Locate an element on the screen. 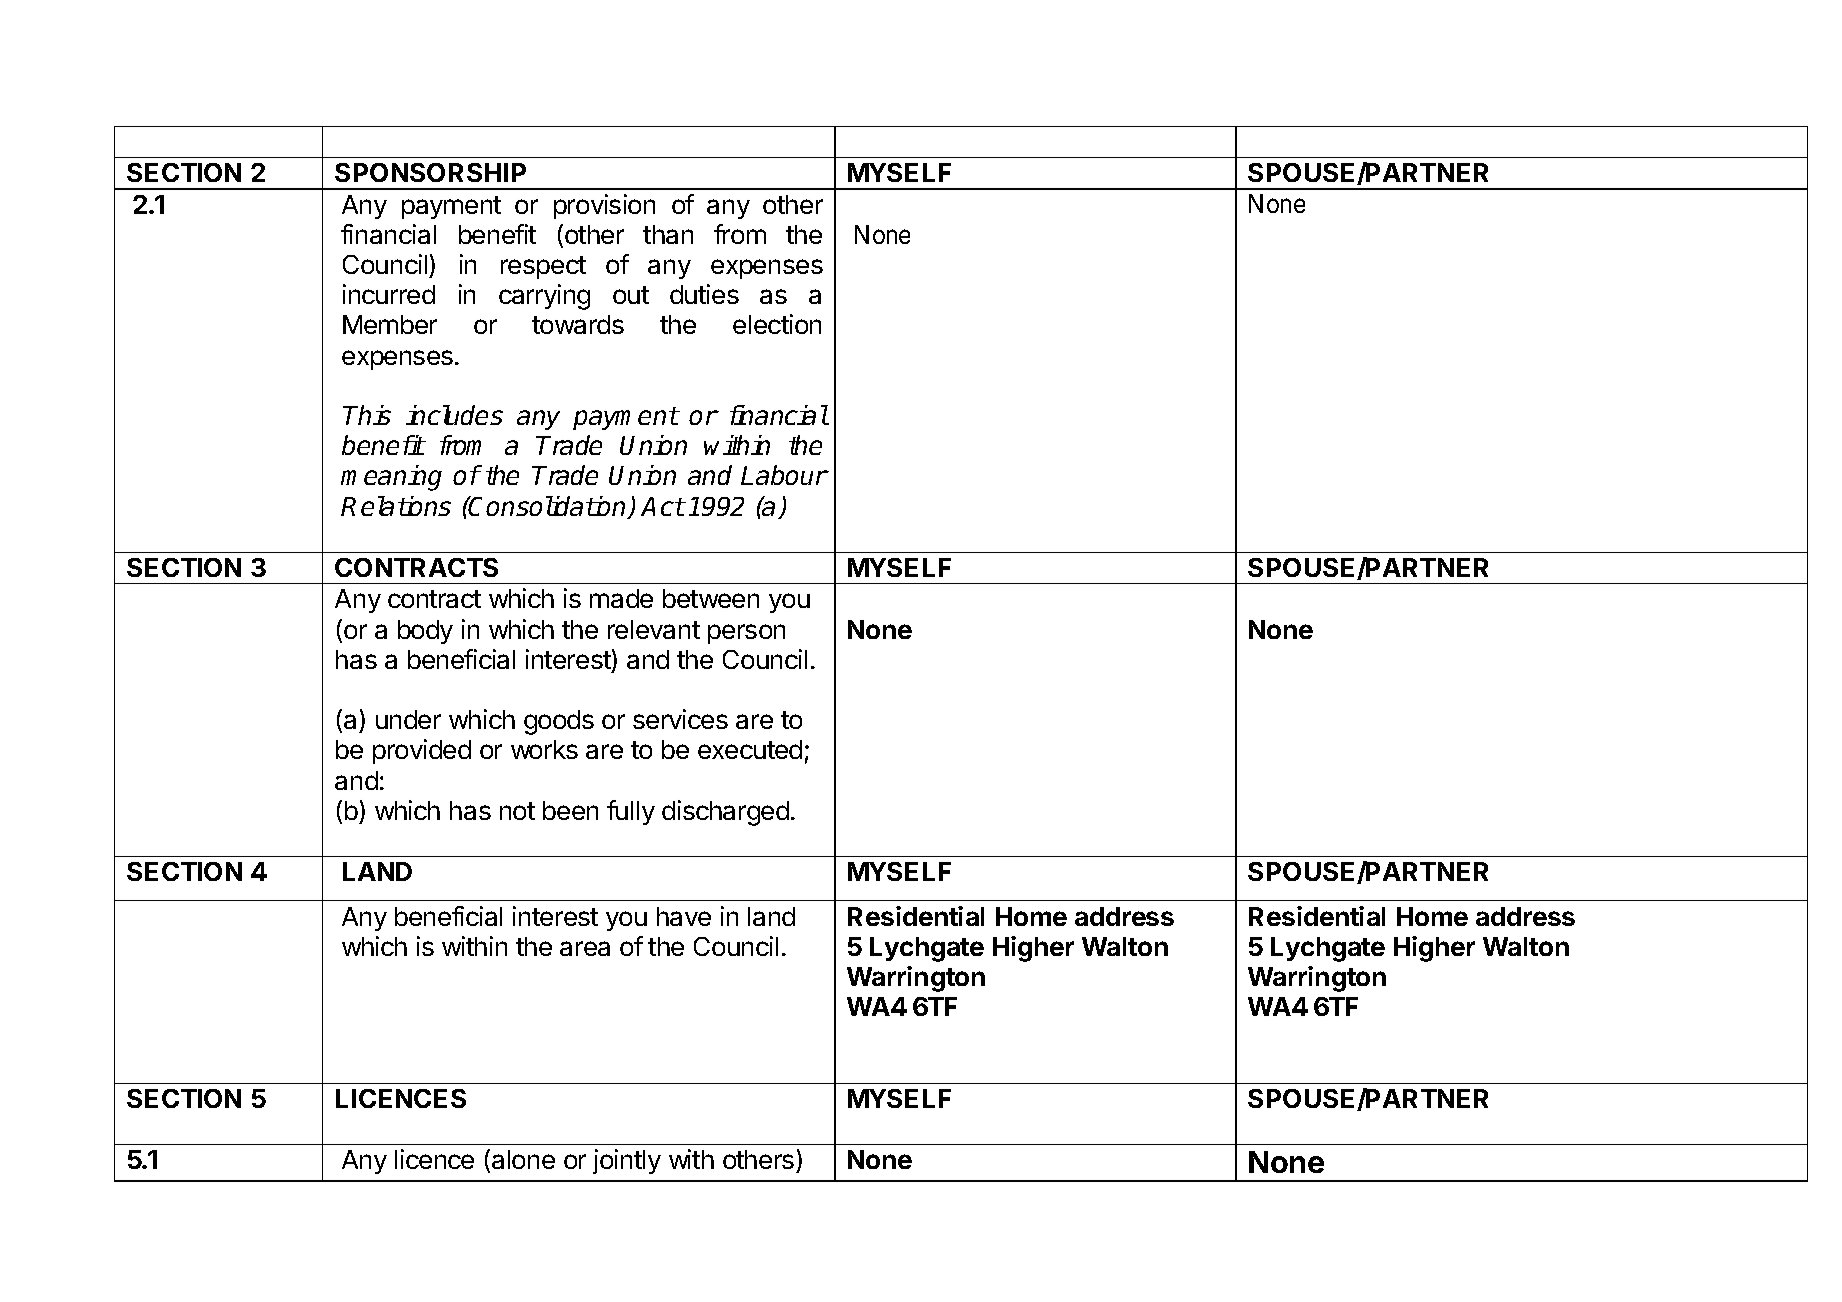  provision is located at coordinates (604, 206).
